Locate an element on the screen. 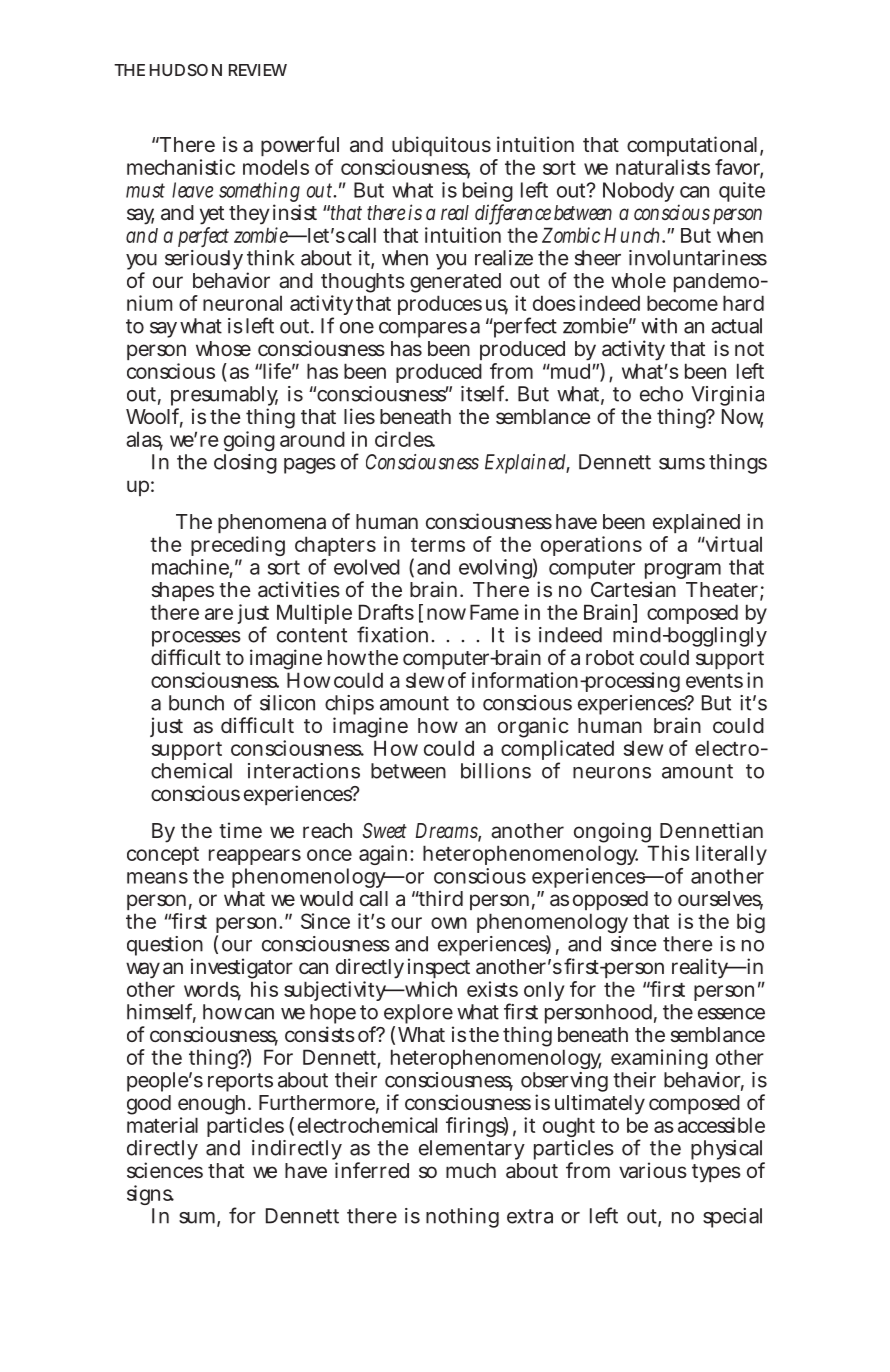 Image resolution: width=890 pixels, height=1372 pixels. ubiquitous is located at coordinates (441, 148).
